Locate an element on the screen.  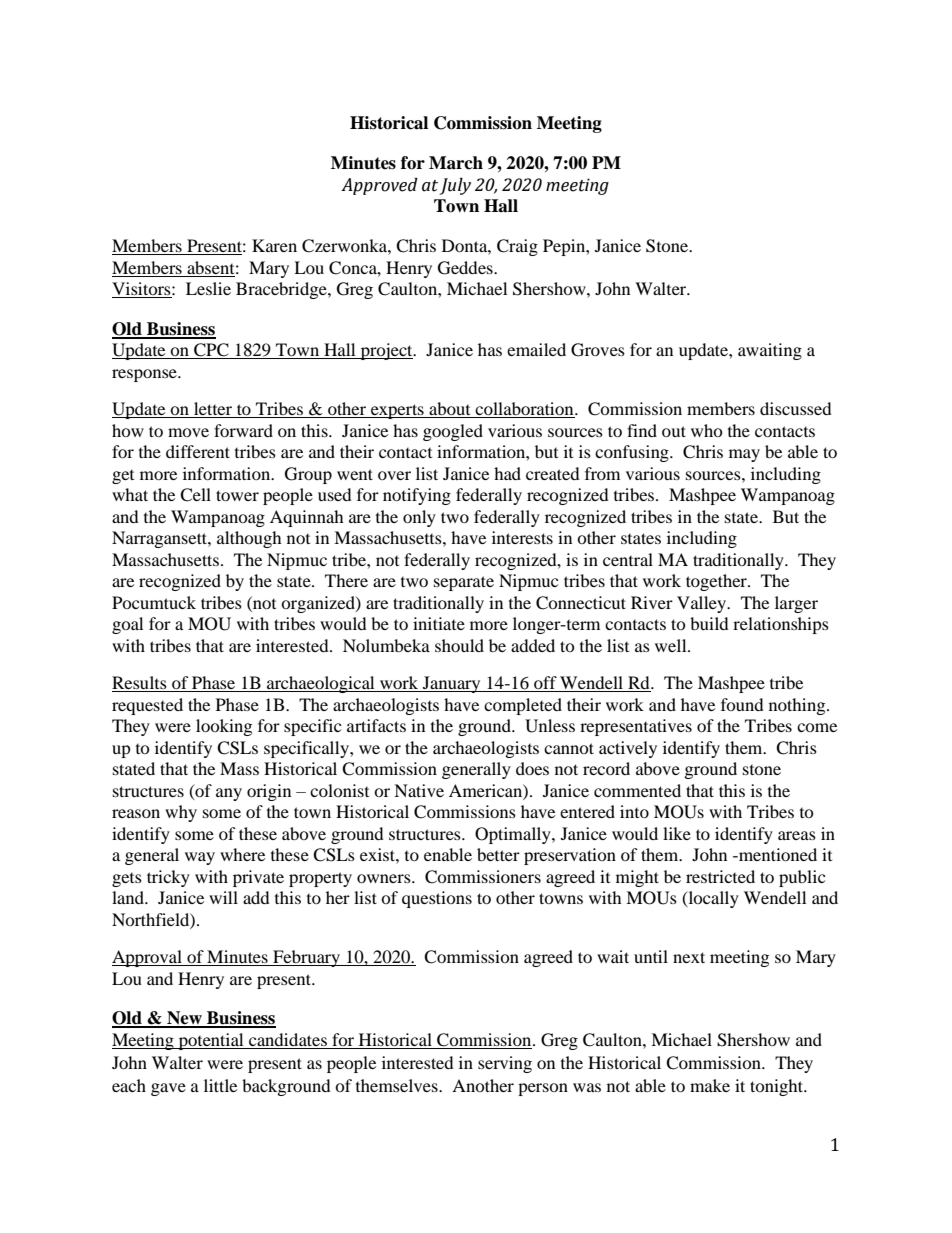
serving is located at coordinates (505, 1064).
